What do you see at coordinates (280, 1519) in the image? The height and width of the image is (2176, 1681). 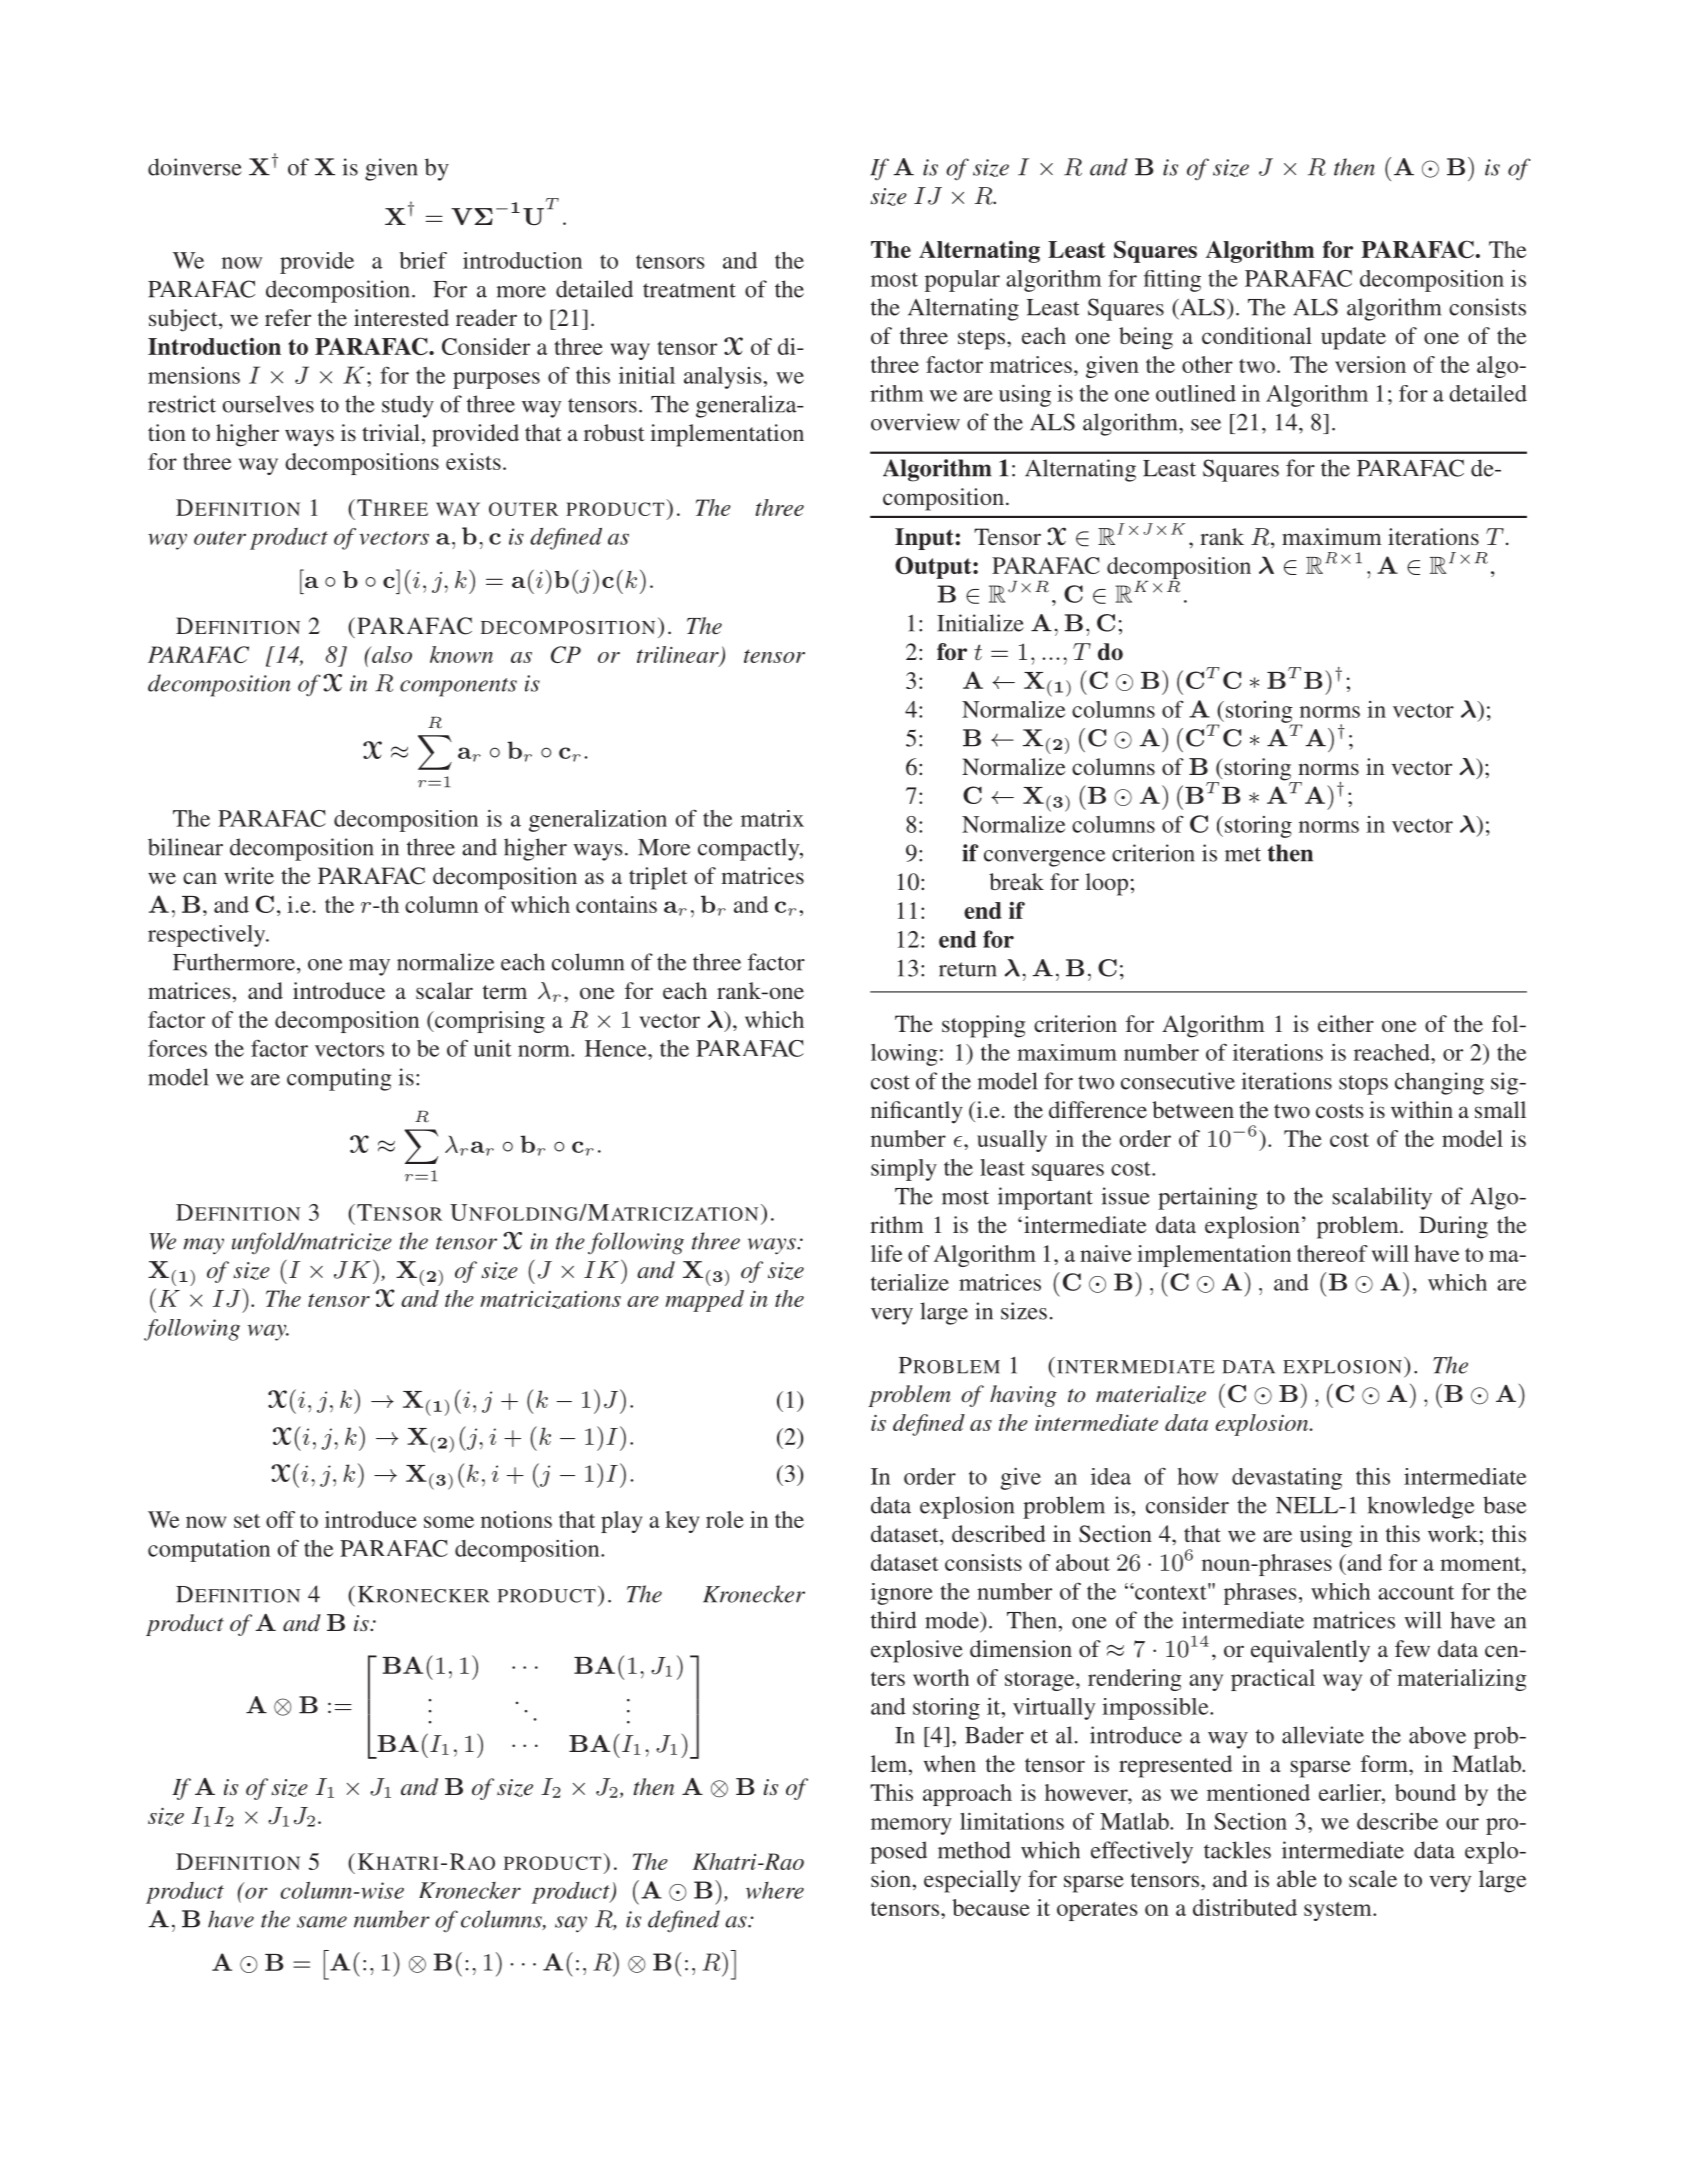 I see `off` at bounding box center [280, 1519].
